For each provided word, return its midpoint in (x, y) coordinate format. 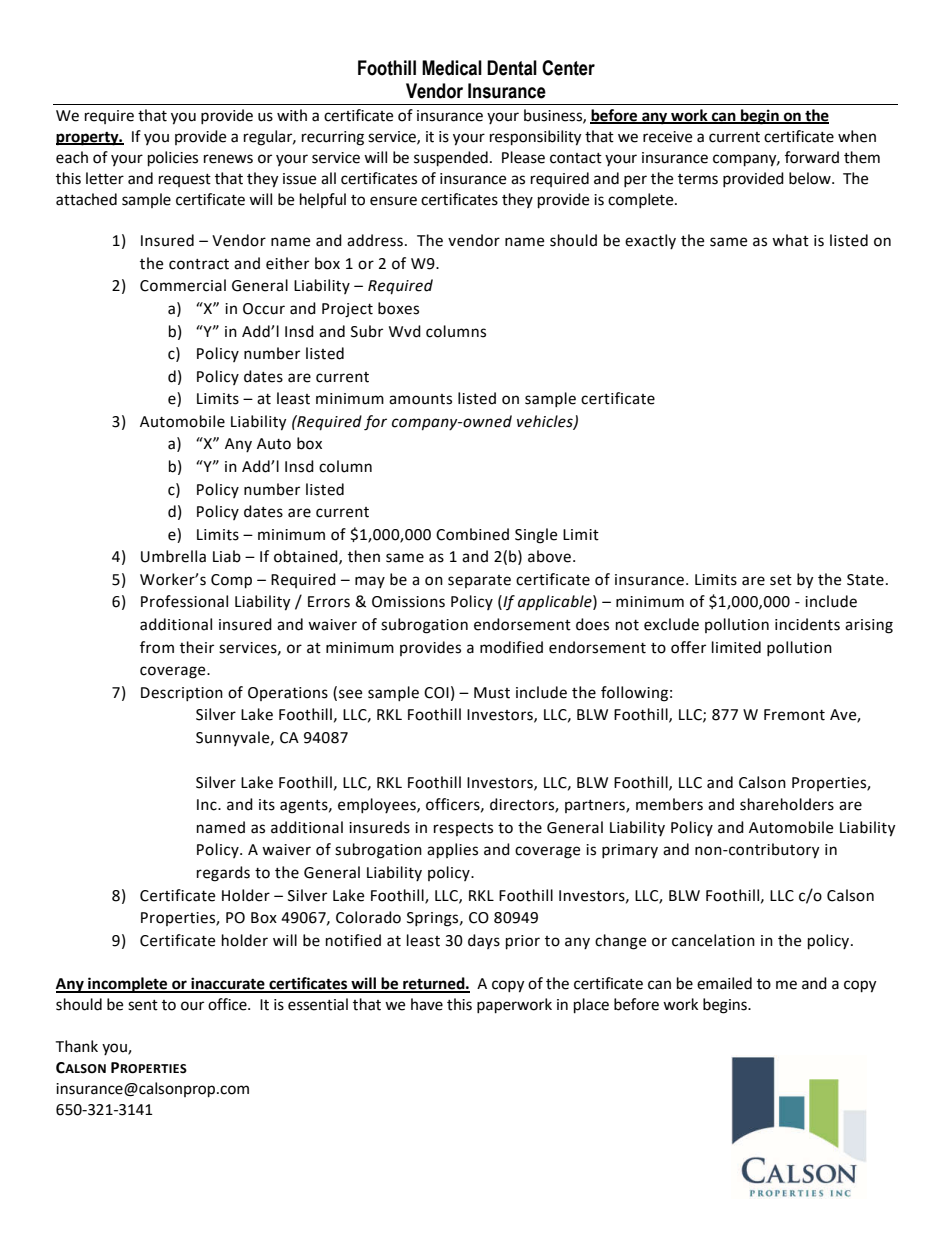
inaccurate (228, 984)
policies (173, 159)
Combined (472, 534)
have (427, 1004)
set (781, 580)
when (857, 136)
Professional (184, 601)
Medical (452, 68)
